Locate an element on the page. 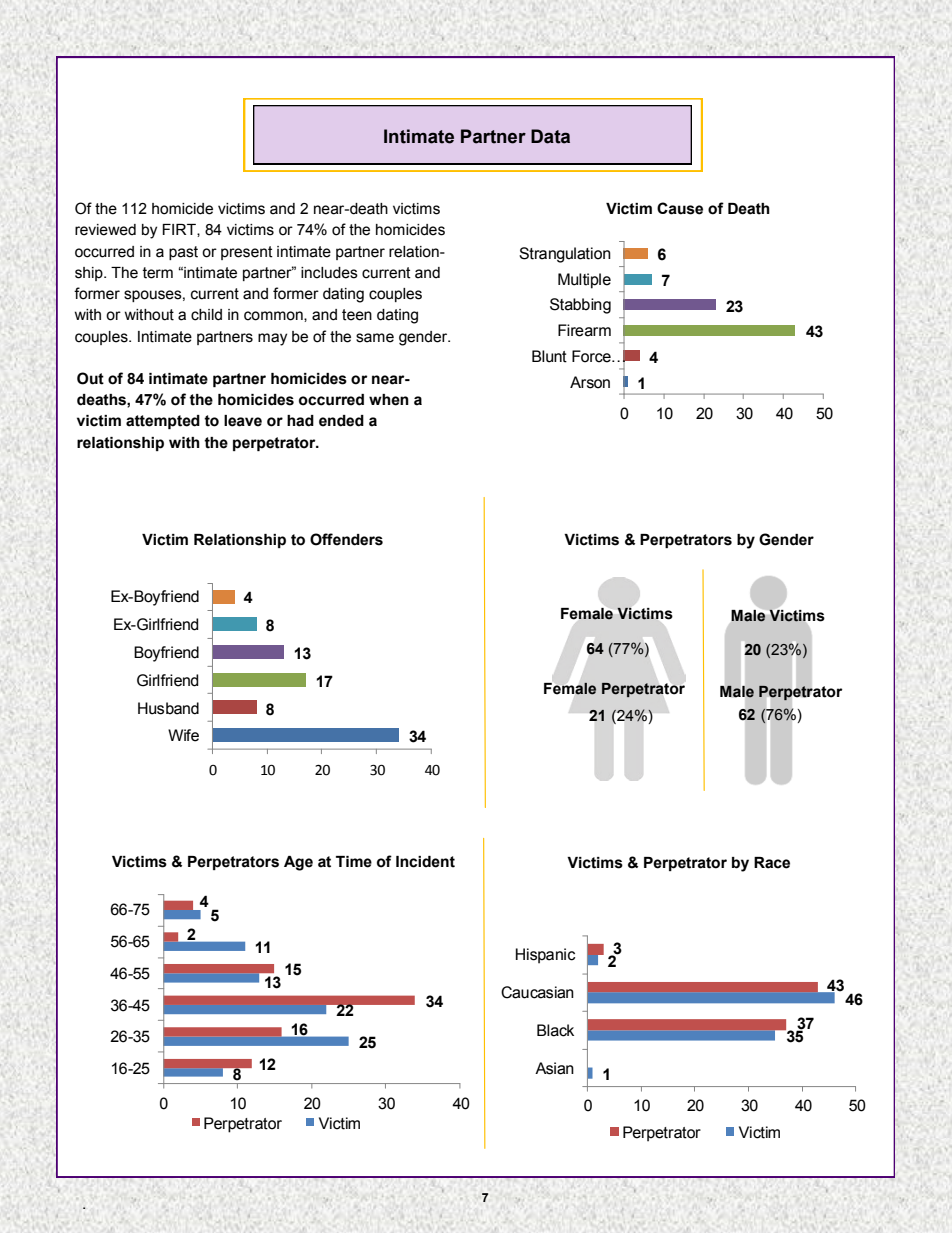 This image has height=1233, width=952. Incident is located at coordinates (425, 862).
